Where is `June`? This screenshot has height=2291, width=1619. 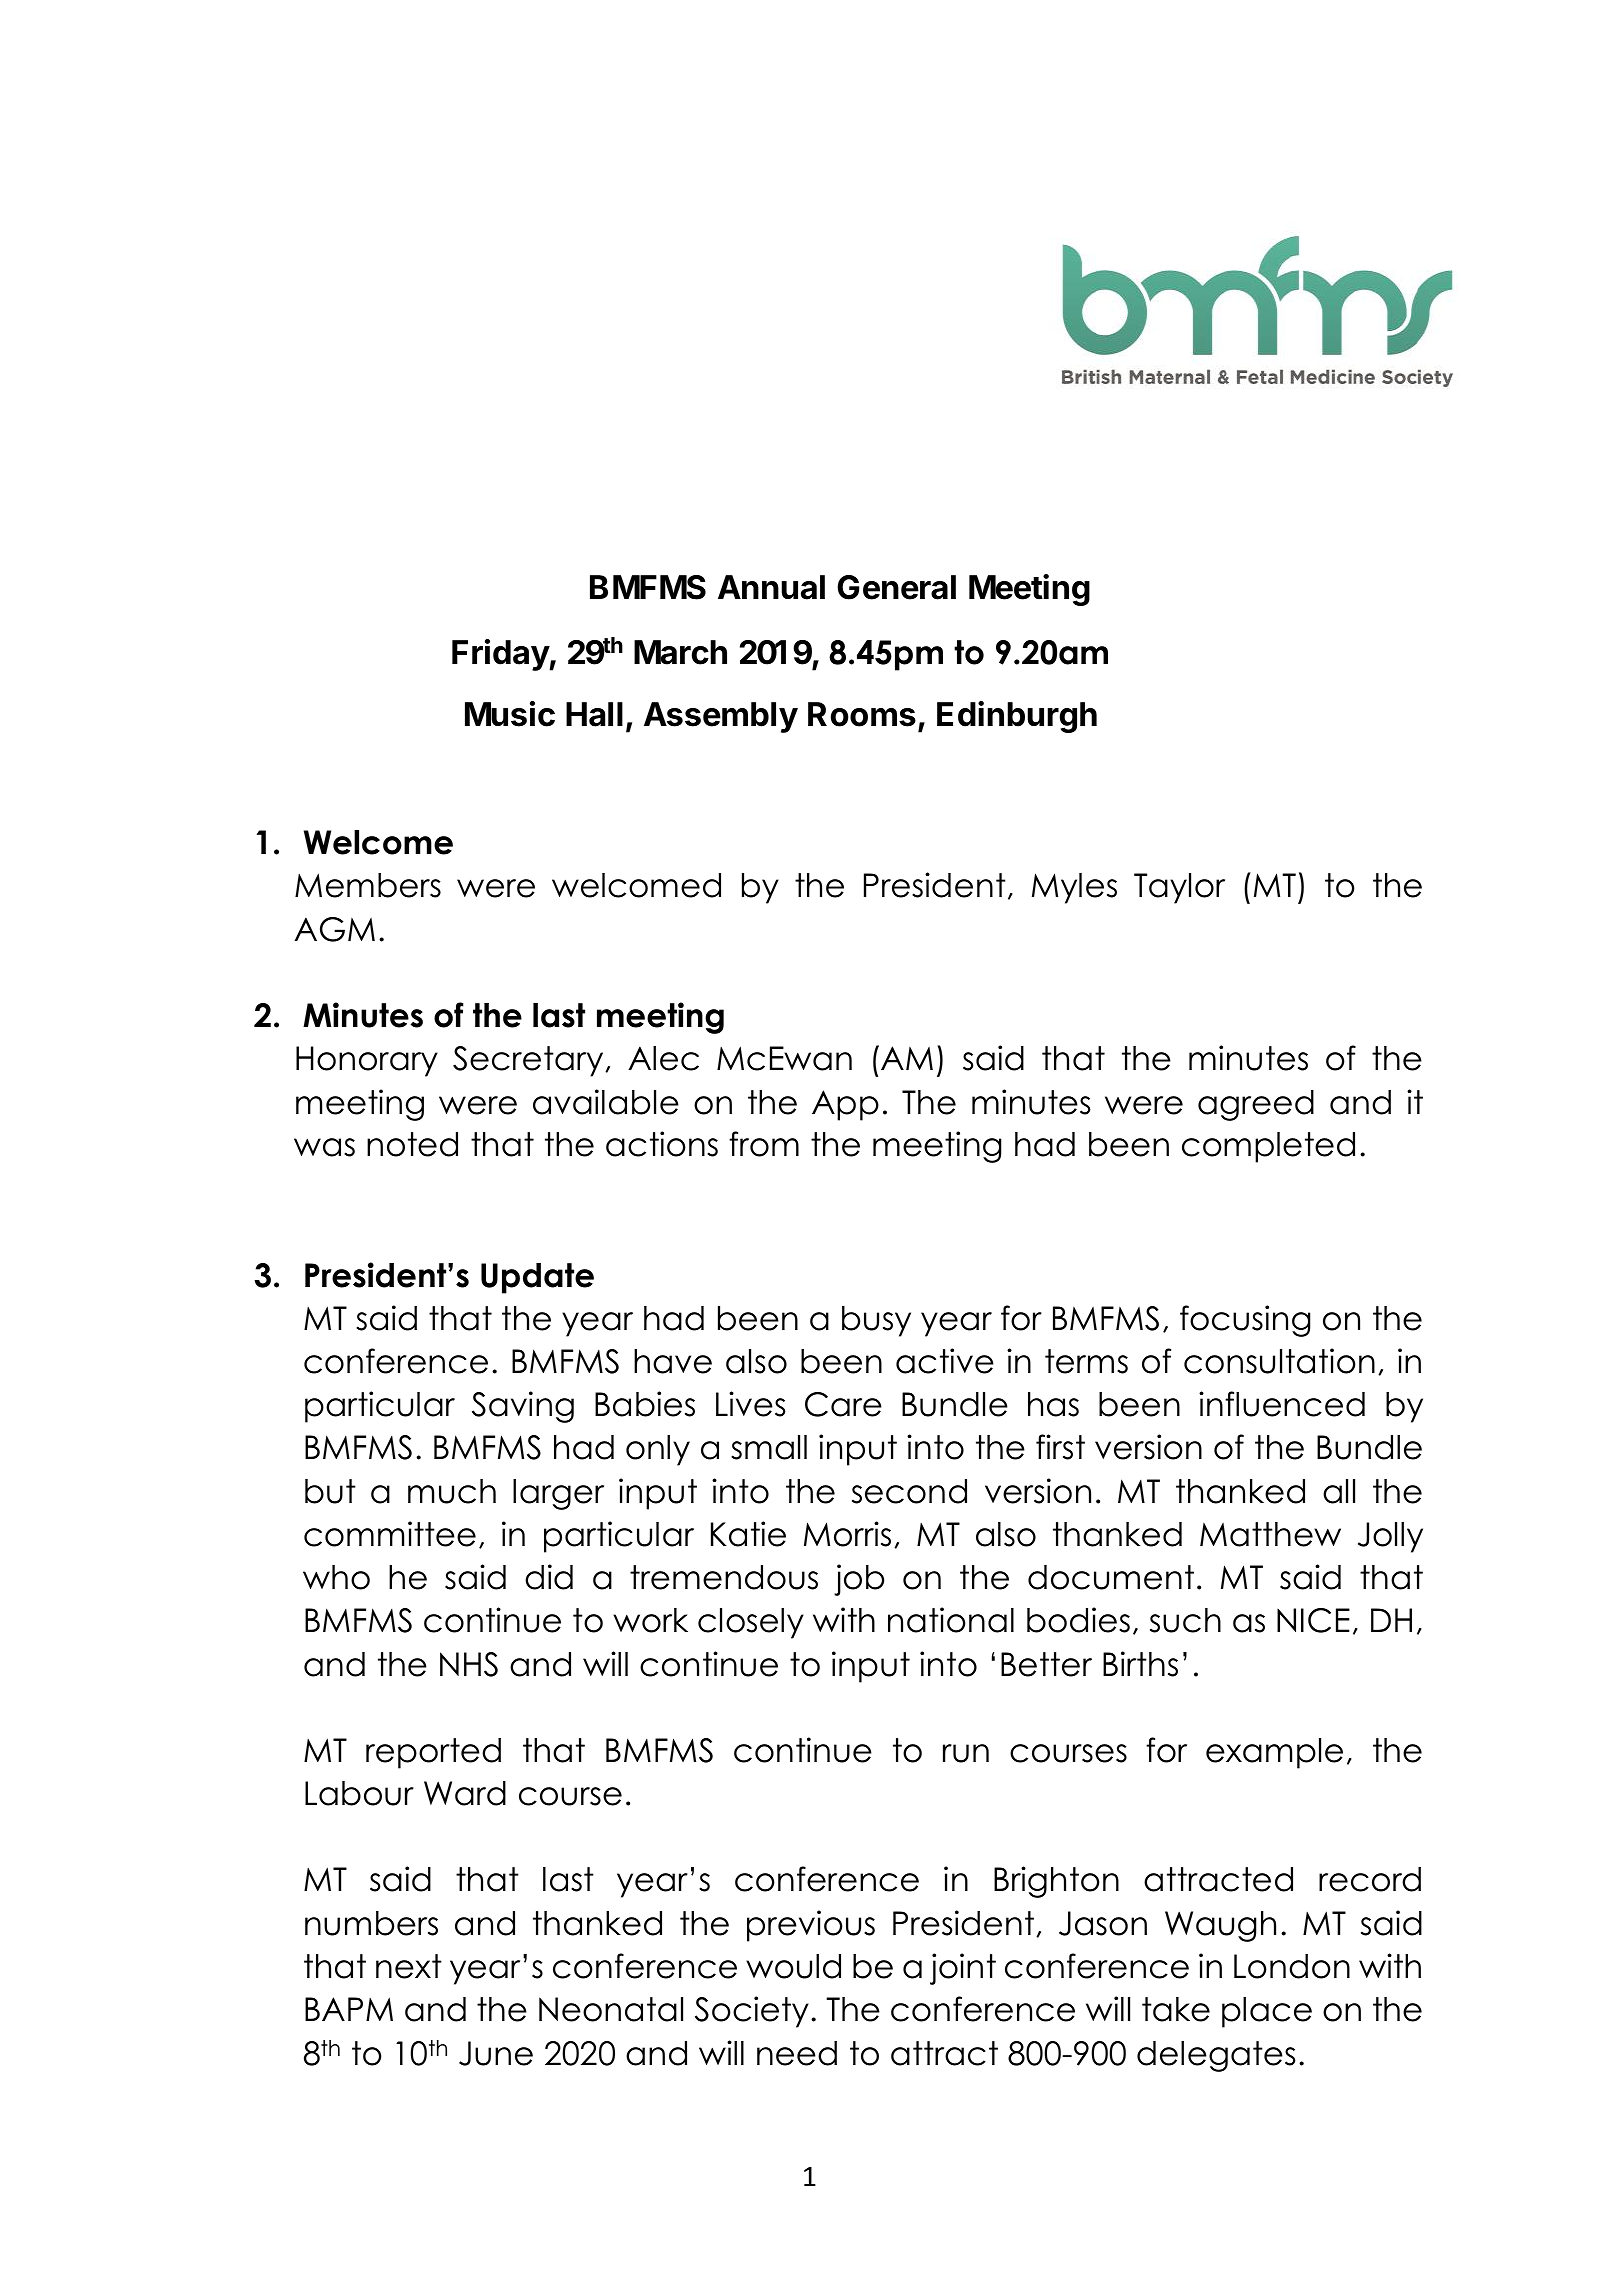 June is located at coordinates (496, 2053).
